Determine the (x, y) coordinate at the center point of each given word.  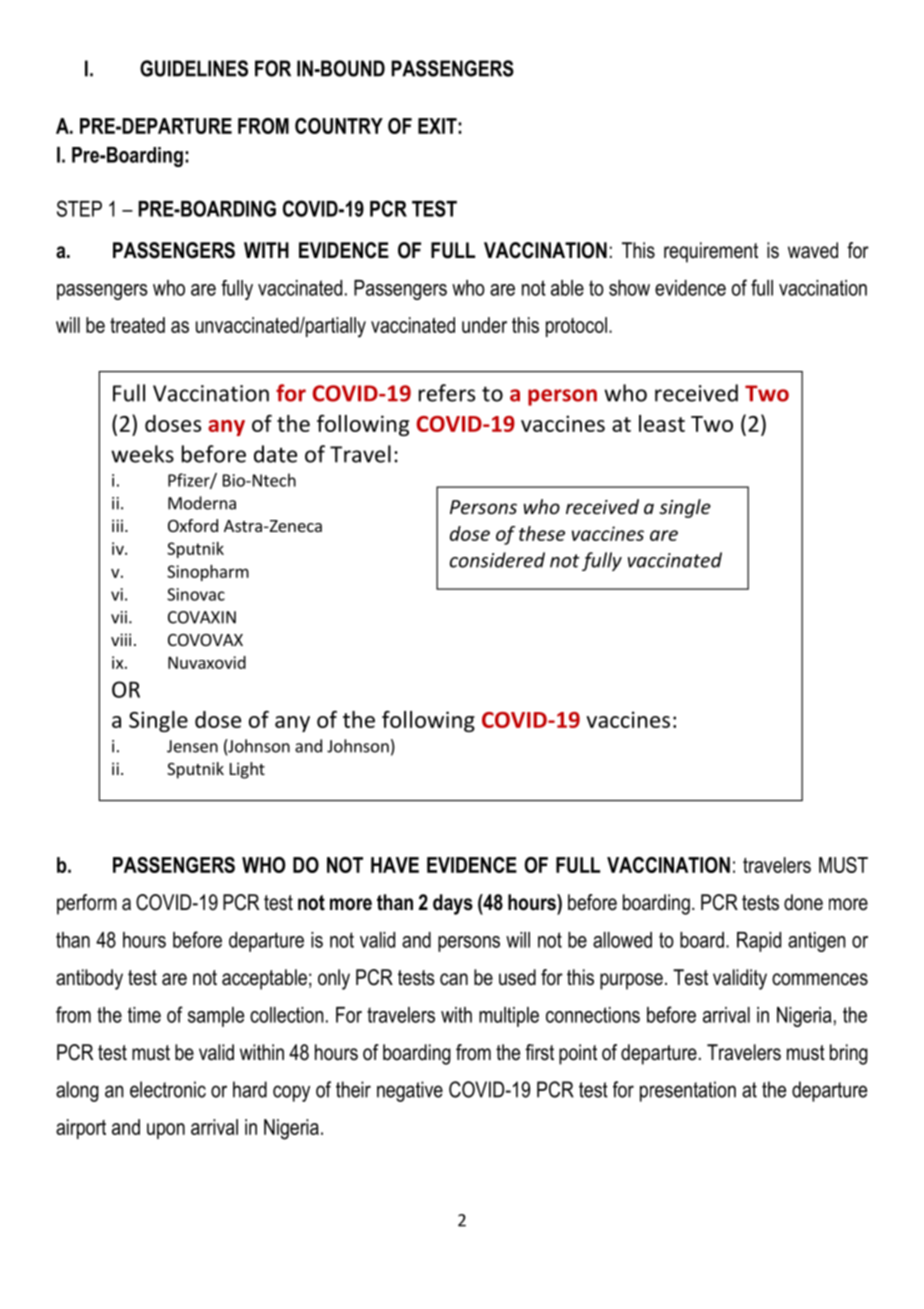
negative (410, 1091)
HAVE (395, 865)
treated (137, 325)
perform (87, 904)
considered (497, 560)
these (542, 533)
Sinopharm (208, 573)
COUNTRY (339, 126)
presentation (688, 1091)
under (484, 325)
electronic (168, 1089)
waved (813, 250)
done (803, 902)
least (662, 423)
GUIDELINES (194, 68)
